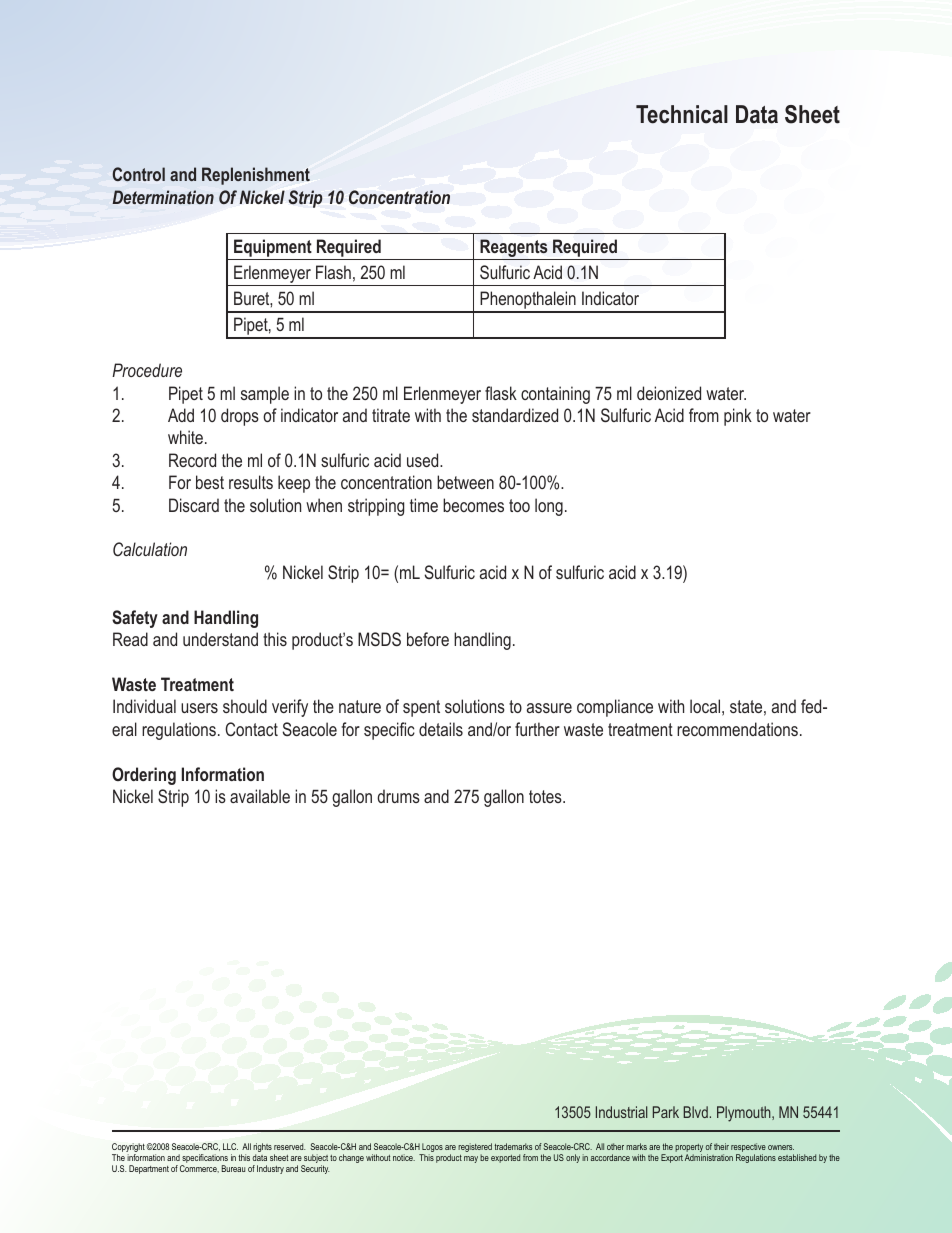 This screenshot has height=1233, width=952. Describe the element at coordinates (721, 1146) in the screenshot. I see `their` at that location.
